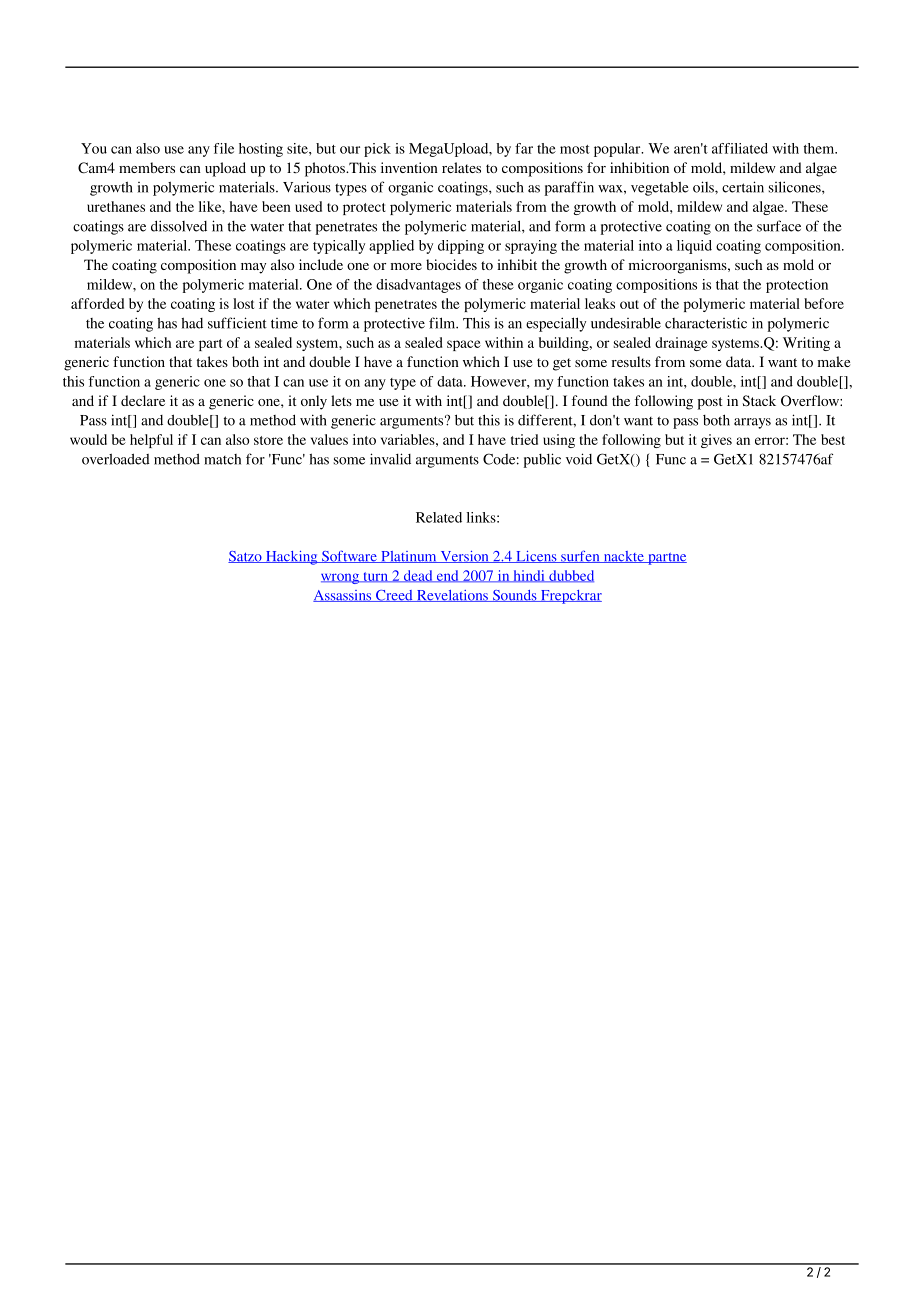 This screenshot has height=1308, width=924. Describe the element at coordinates (179, 226) in the screenshot. I see `dissolved` at that location.
